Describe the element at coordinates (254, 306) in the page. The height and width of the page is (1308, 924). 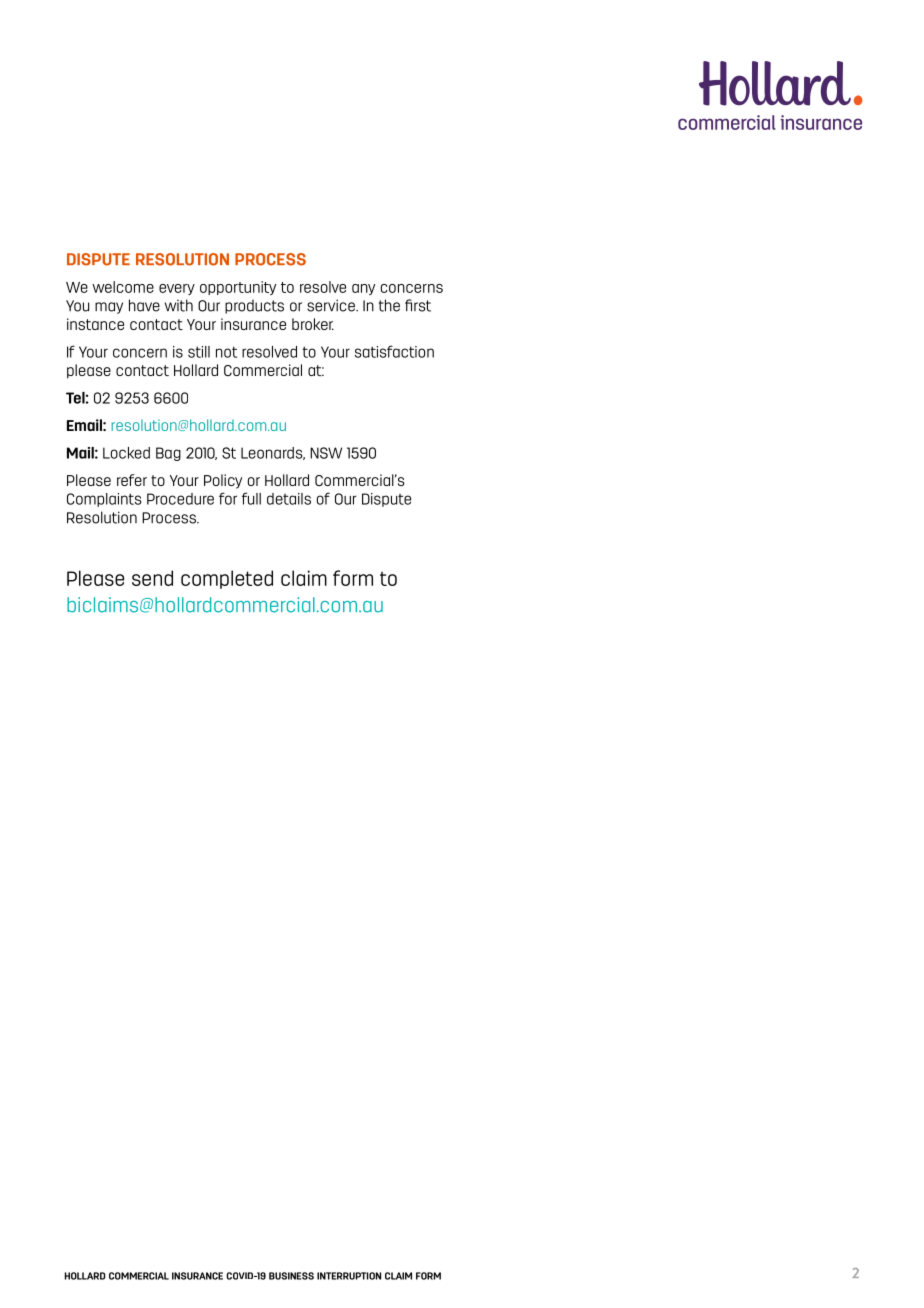
I see `products` at that location.
